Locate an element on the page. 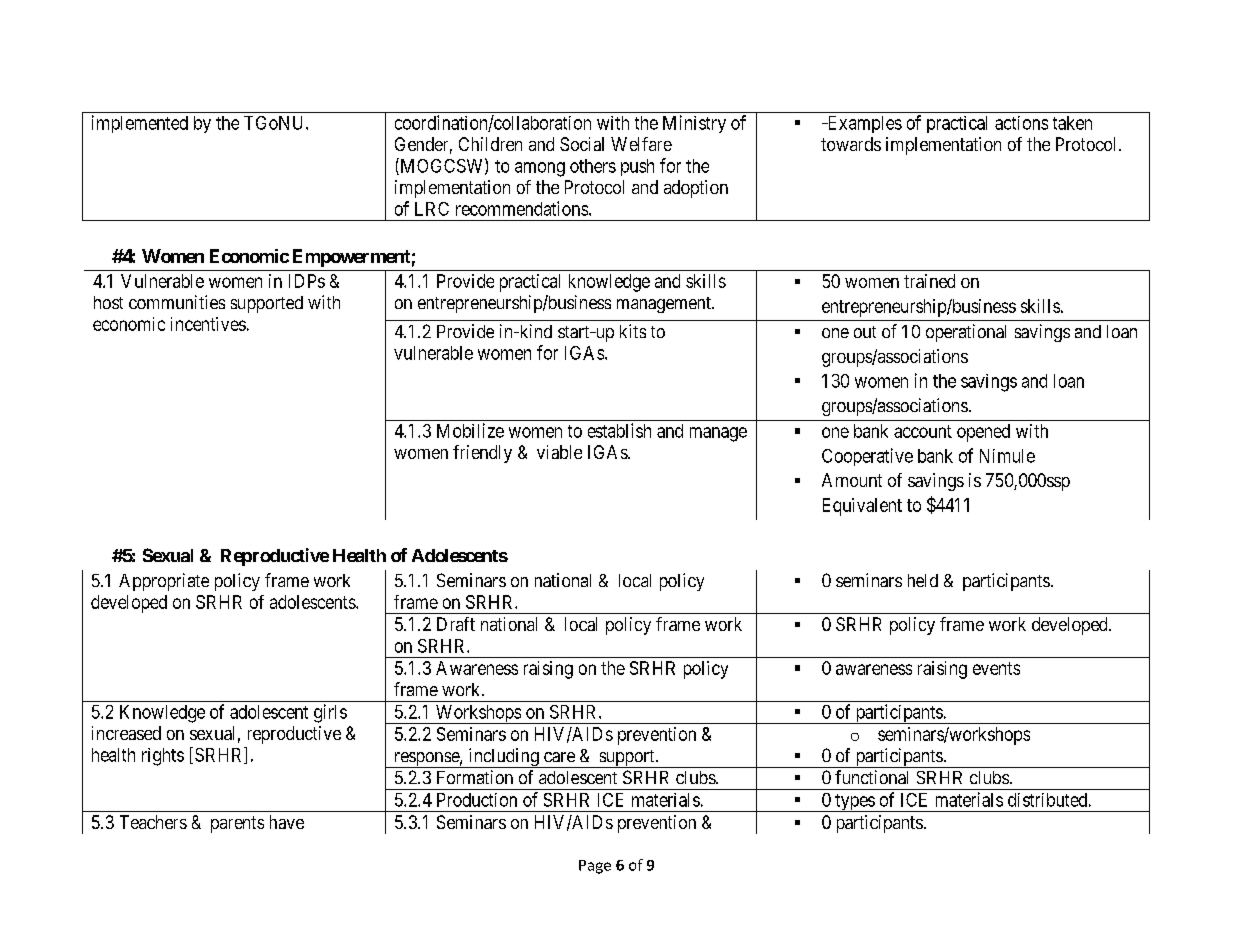  parents is located at coordinates (237, 824).
